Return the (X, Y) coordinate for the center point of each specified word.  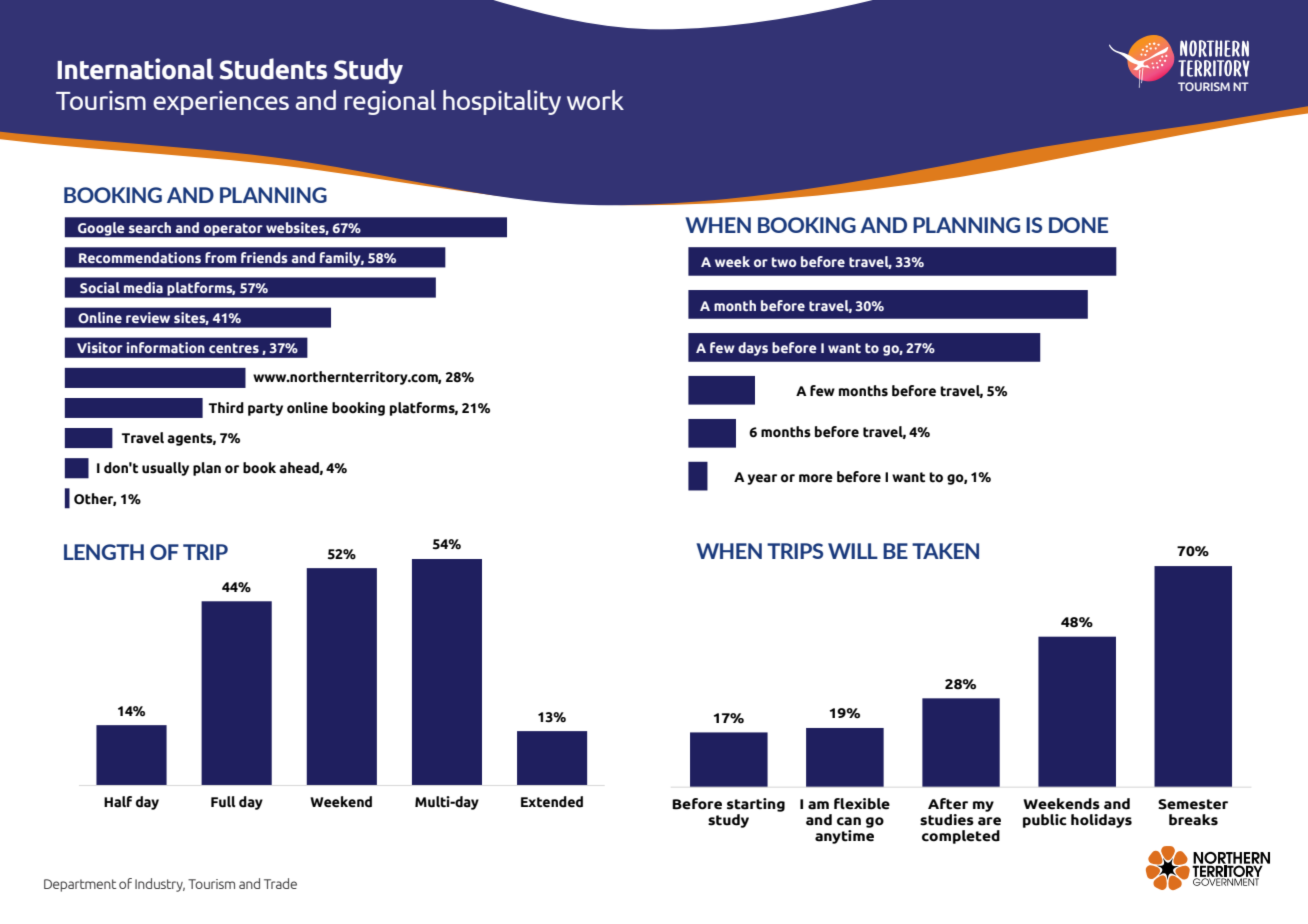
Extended (552, 802)
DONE (1078, 225)
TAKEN (945, 551)
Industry (160, 885)
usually (165, 469)
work (595, 100)
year (762, 479)
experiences (221, 102)
